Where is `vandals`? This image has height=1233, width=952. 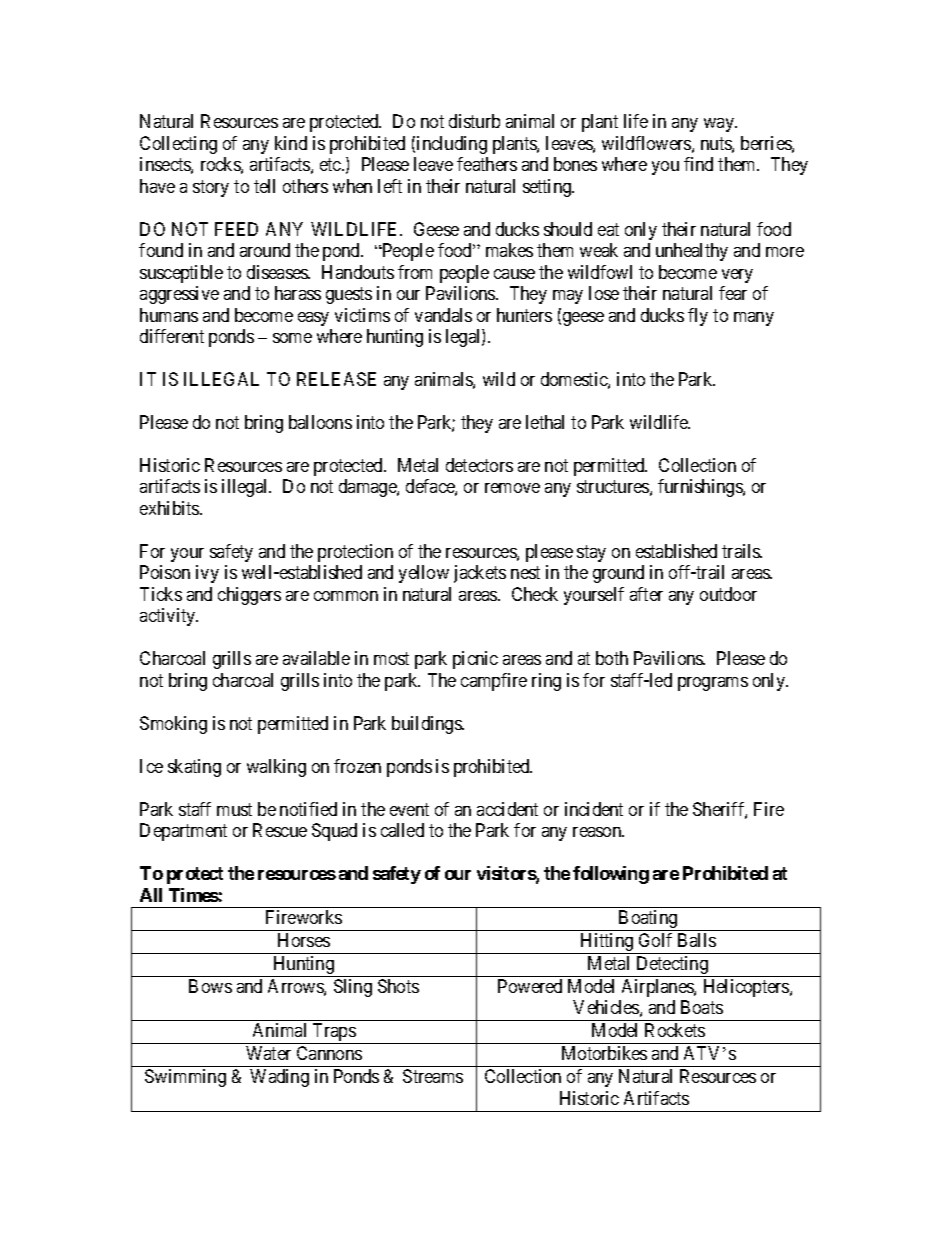 vandals is located at coordinates (443, 315).
